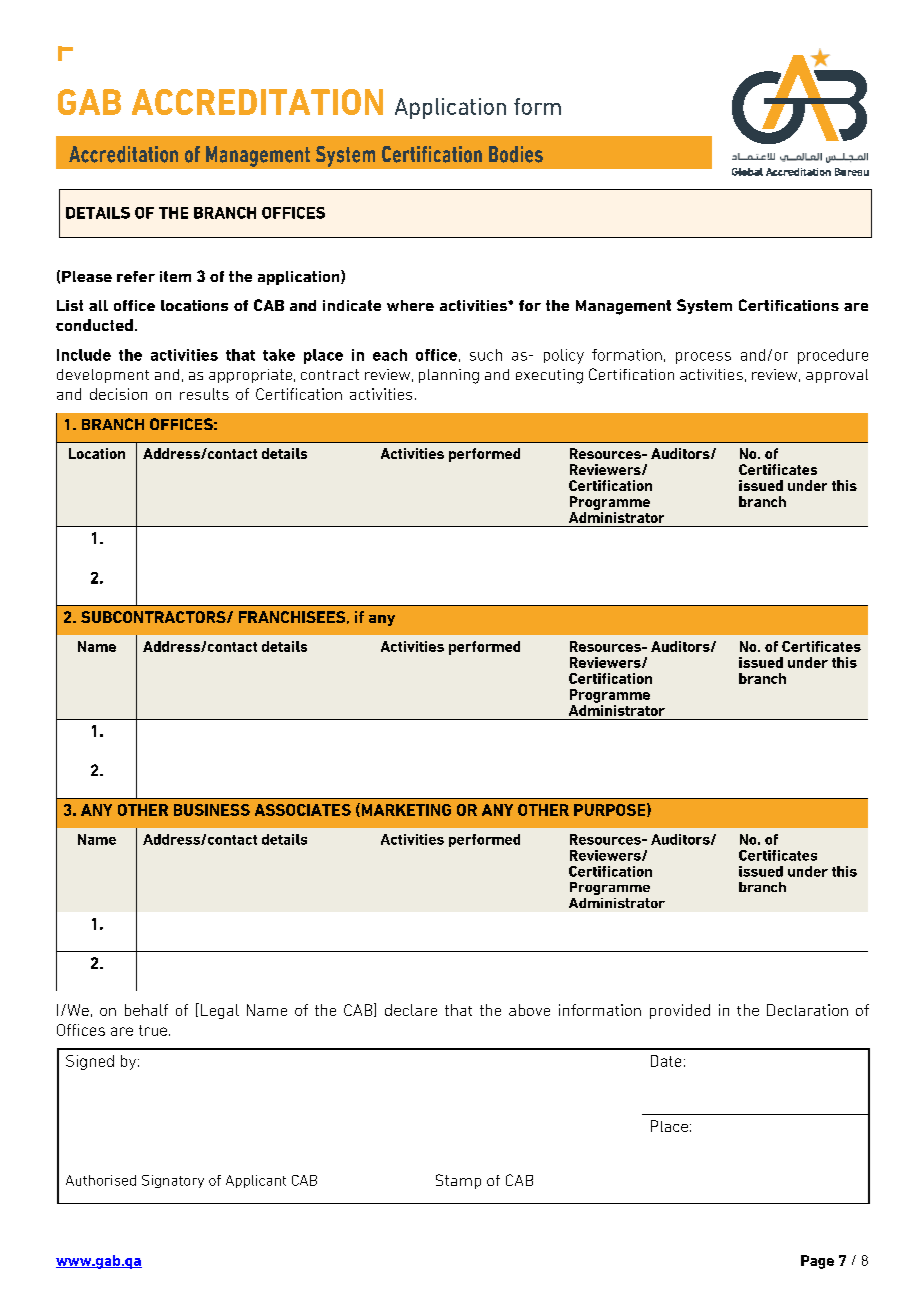 The height and width of the screenshot is (1308, 924). I want to click on Bodies, so click(516, 154).
